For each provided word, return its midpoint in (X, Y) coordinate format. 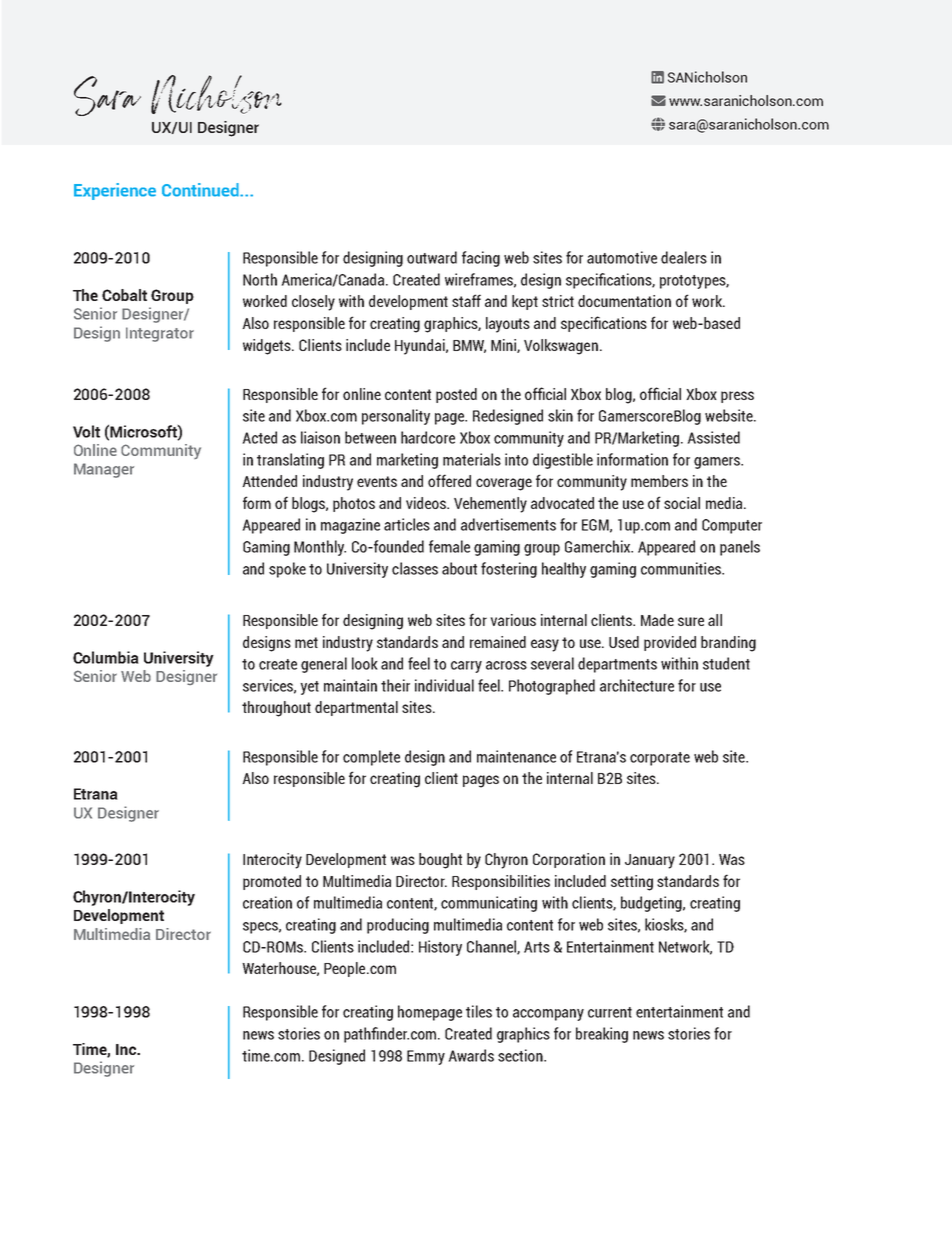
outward (432, 257)
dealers (684, 257)
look (365, 663)
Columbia (106, 657)
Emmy (426, 1057)
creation (267, 902)
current (610, 1012)
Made (657, 620)
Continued (201, 190)
